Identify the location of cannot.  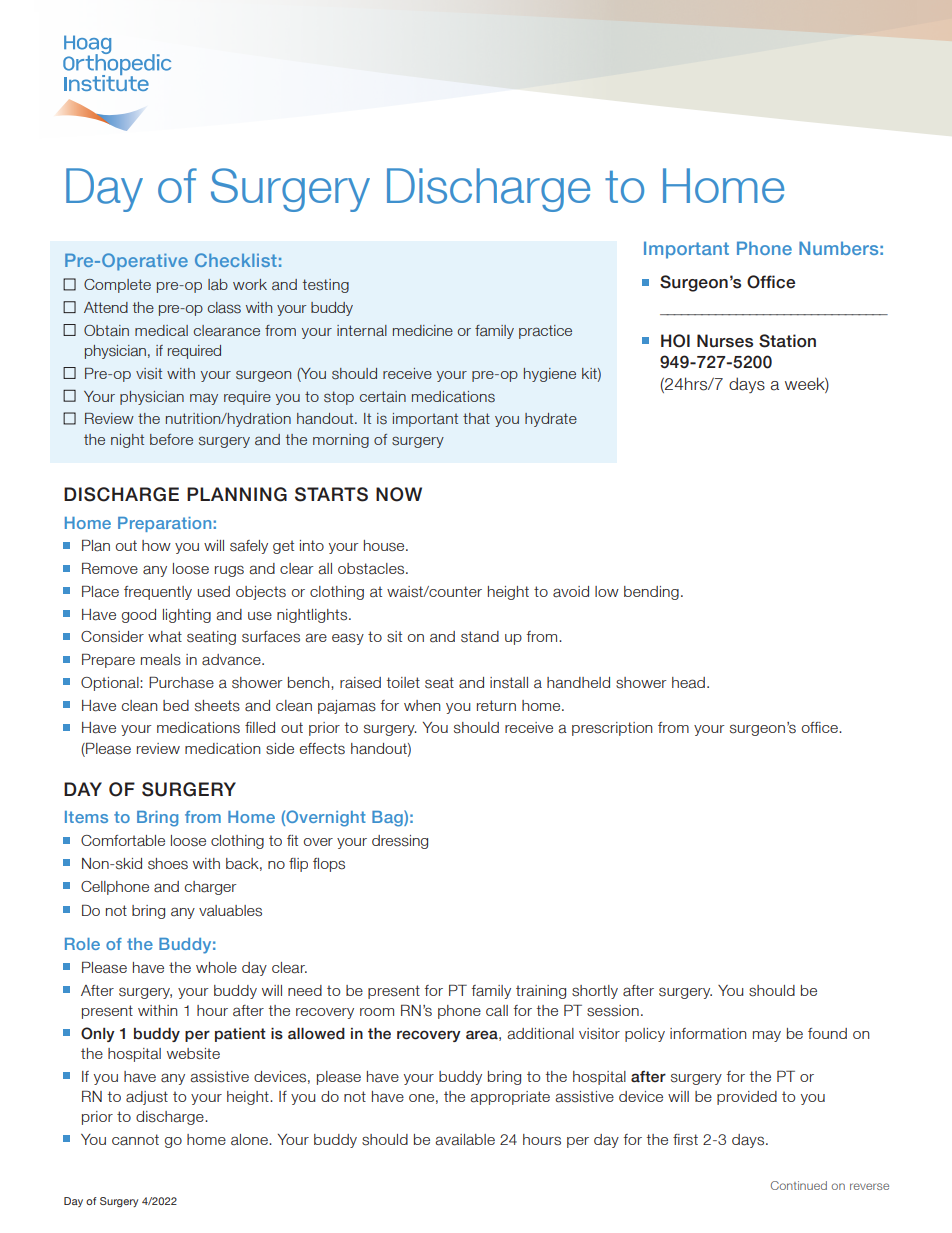
(135, 1140).
